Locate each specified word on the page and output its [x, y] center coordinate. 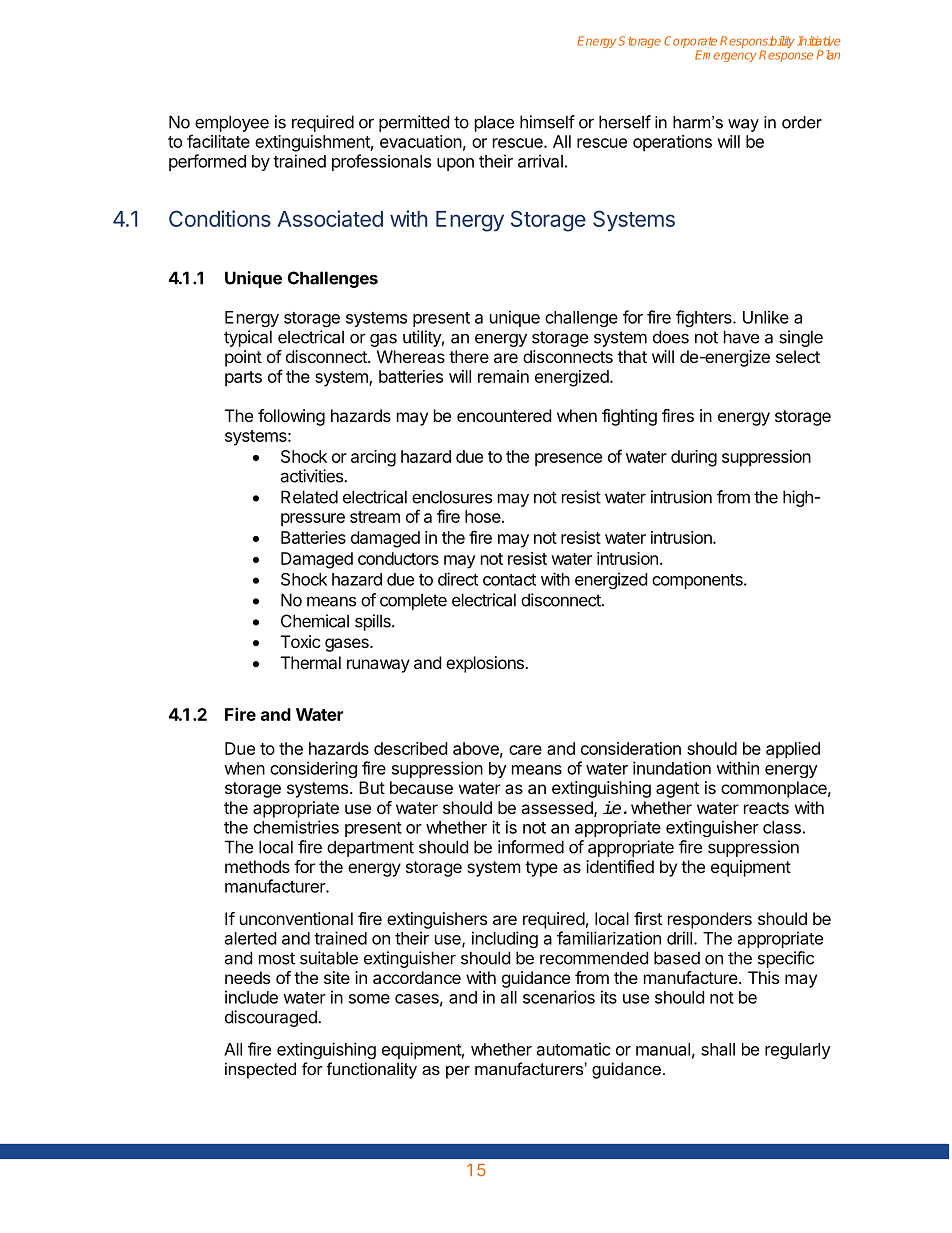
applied [793, 750]
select [798, 356]
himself [547, 122]
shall [718, 1049]
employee [232, 123]
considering [313, 769]
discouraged [272, 1018]
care [525, 750]
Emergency [726, 56]
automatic [574, 1049]
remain [503, 376]
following [291, 417]
